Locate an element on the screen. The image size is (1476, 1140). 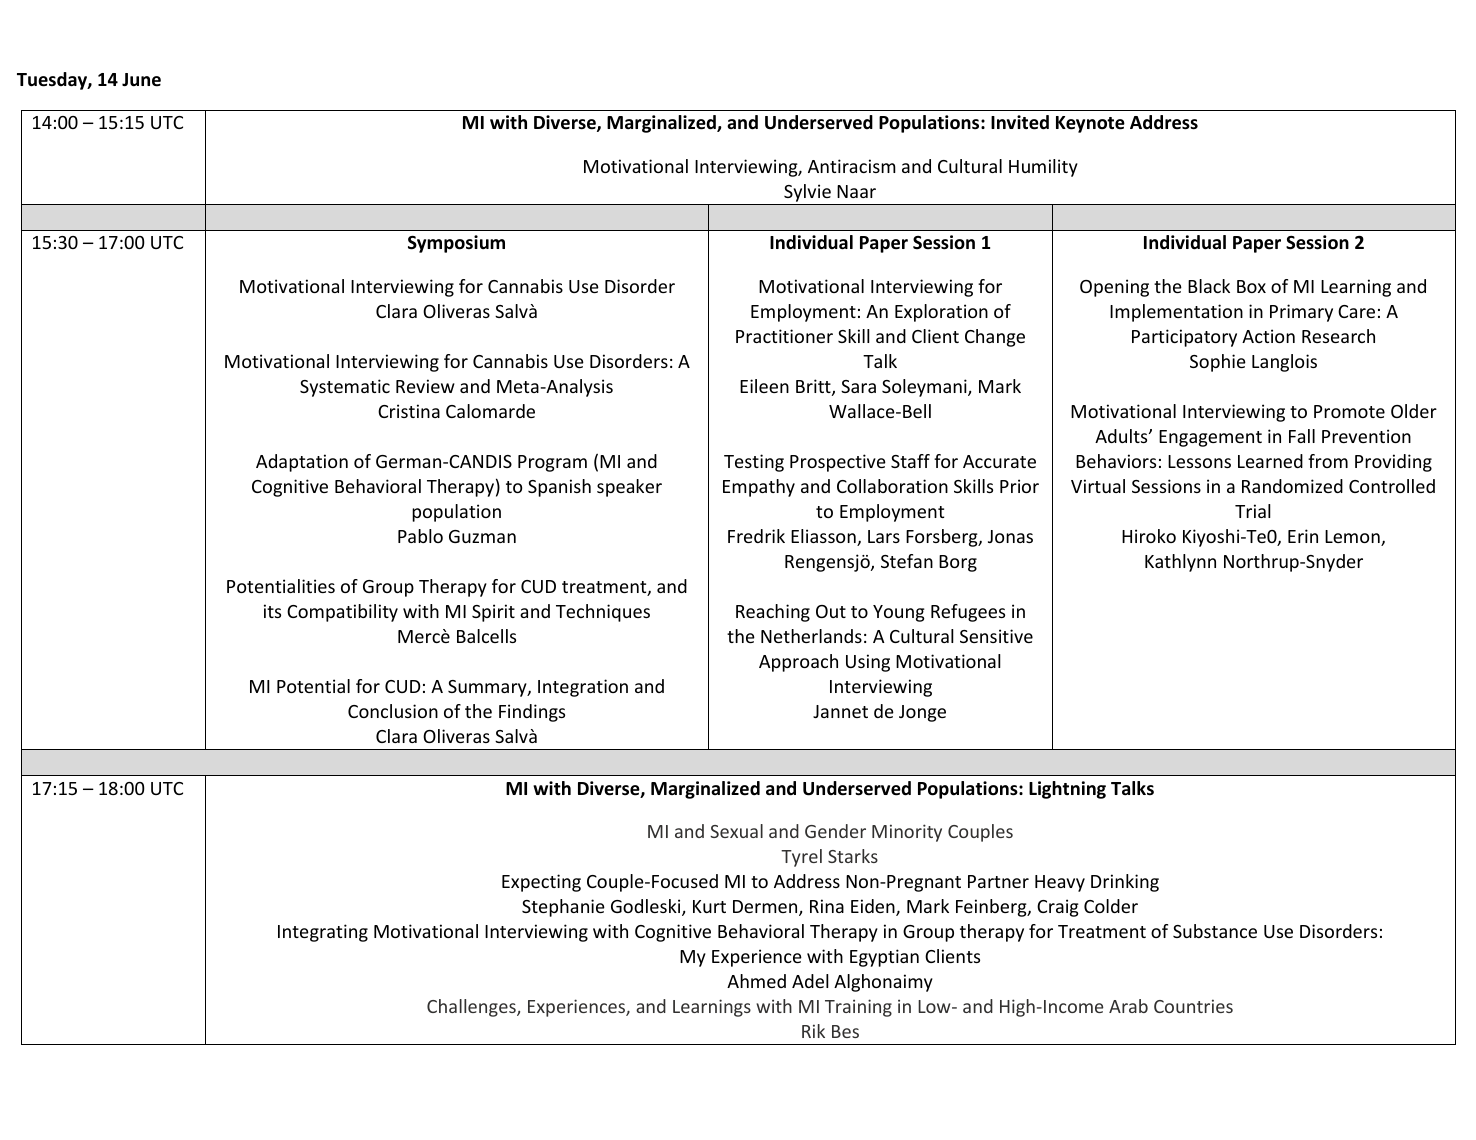
Ahmed is located at coordinates (756, 981).
